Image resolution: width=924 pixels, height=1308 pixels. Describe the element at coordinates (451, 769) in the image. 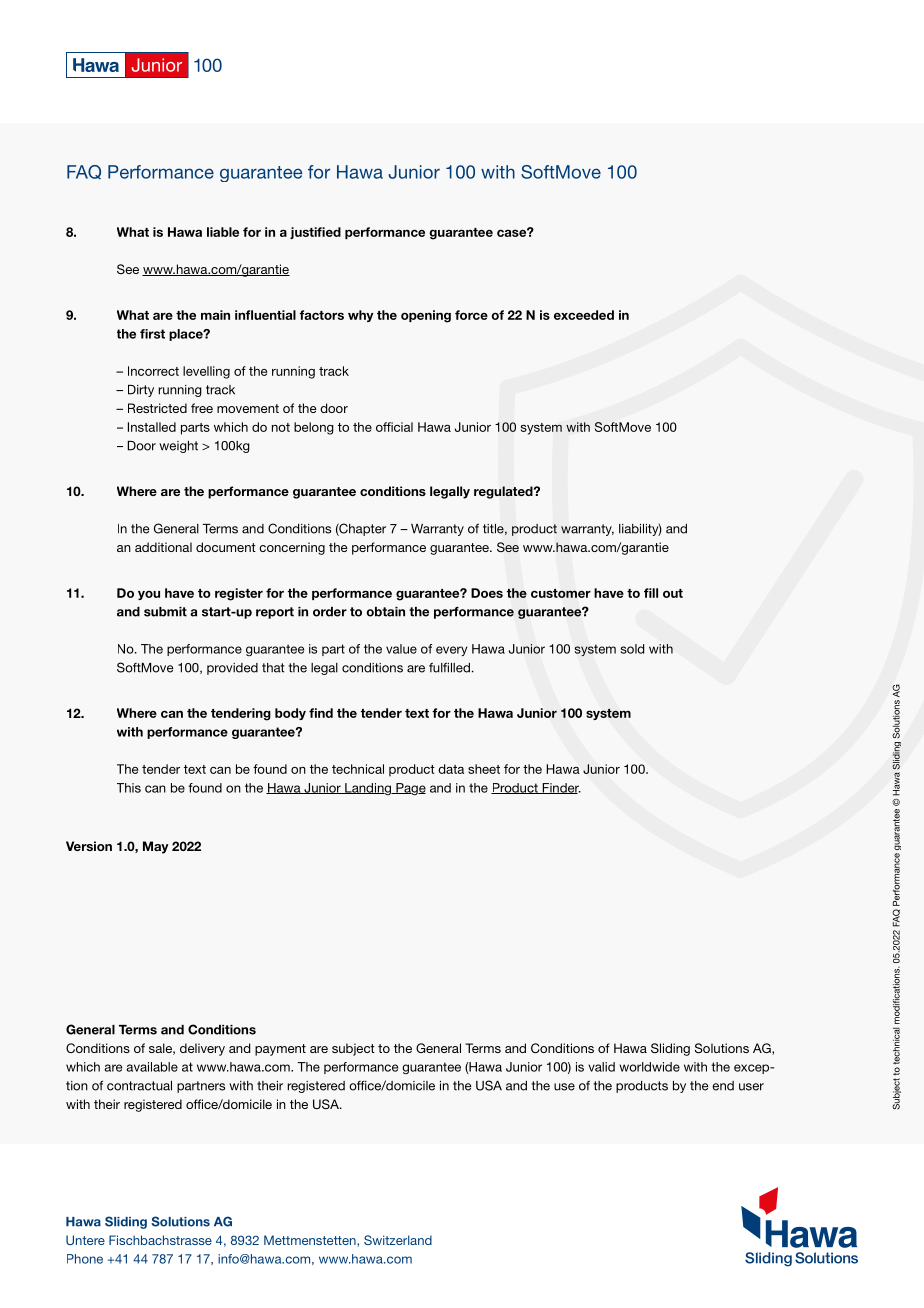

I see `data` at that location.
